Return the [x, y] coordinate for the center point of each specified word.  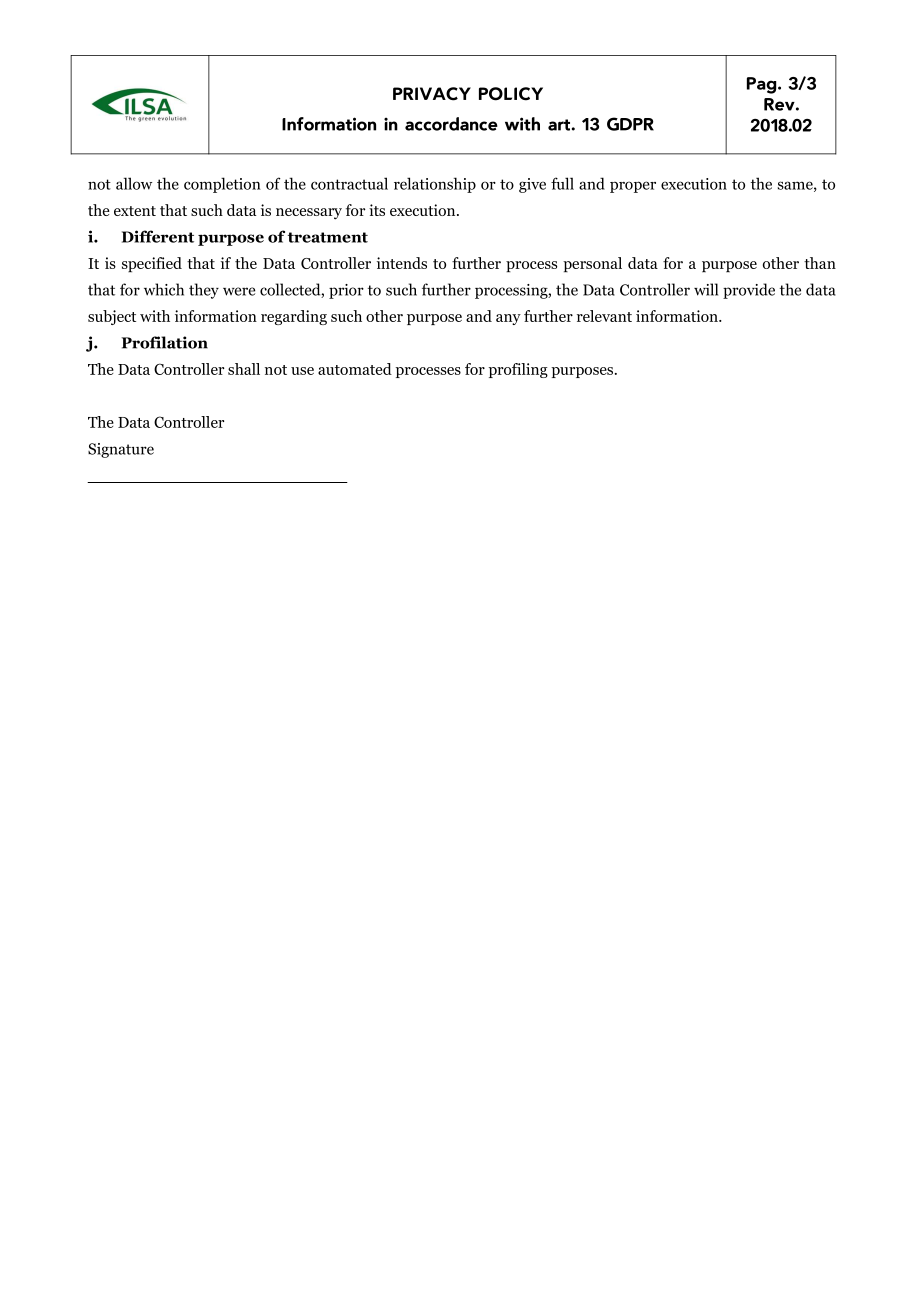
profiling [518, 370]
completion [222, 185]
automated [355, 369]
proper [633, 187]
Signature [121, 450]
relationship [435, 185]
